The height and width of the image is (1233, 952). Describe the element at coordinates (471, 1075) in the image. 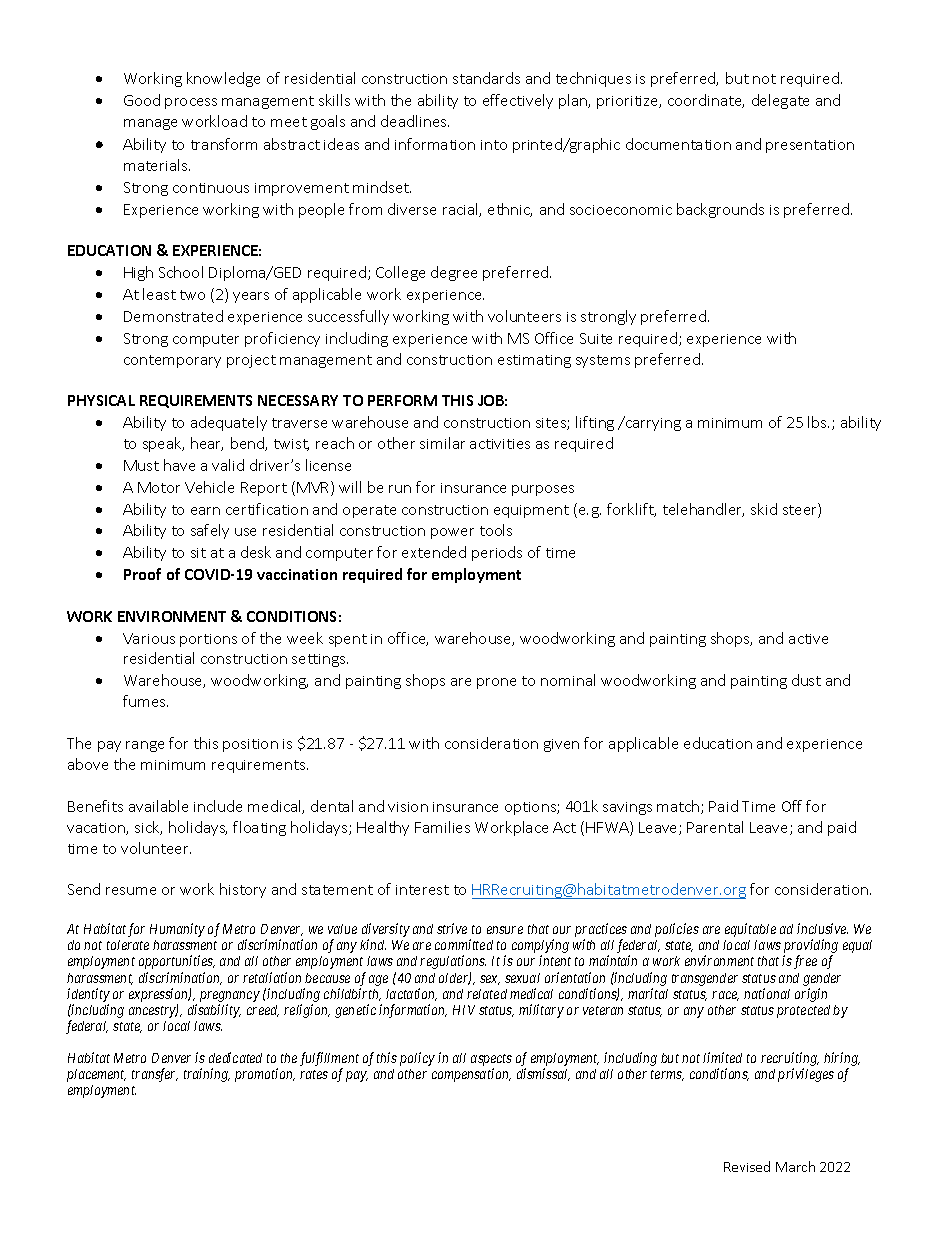

I see `compensation` at that location.
